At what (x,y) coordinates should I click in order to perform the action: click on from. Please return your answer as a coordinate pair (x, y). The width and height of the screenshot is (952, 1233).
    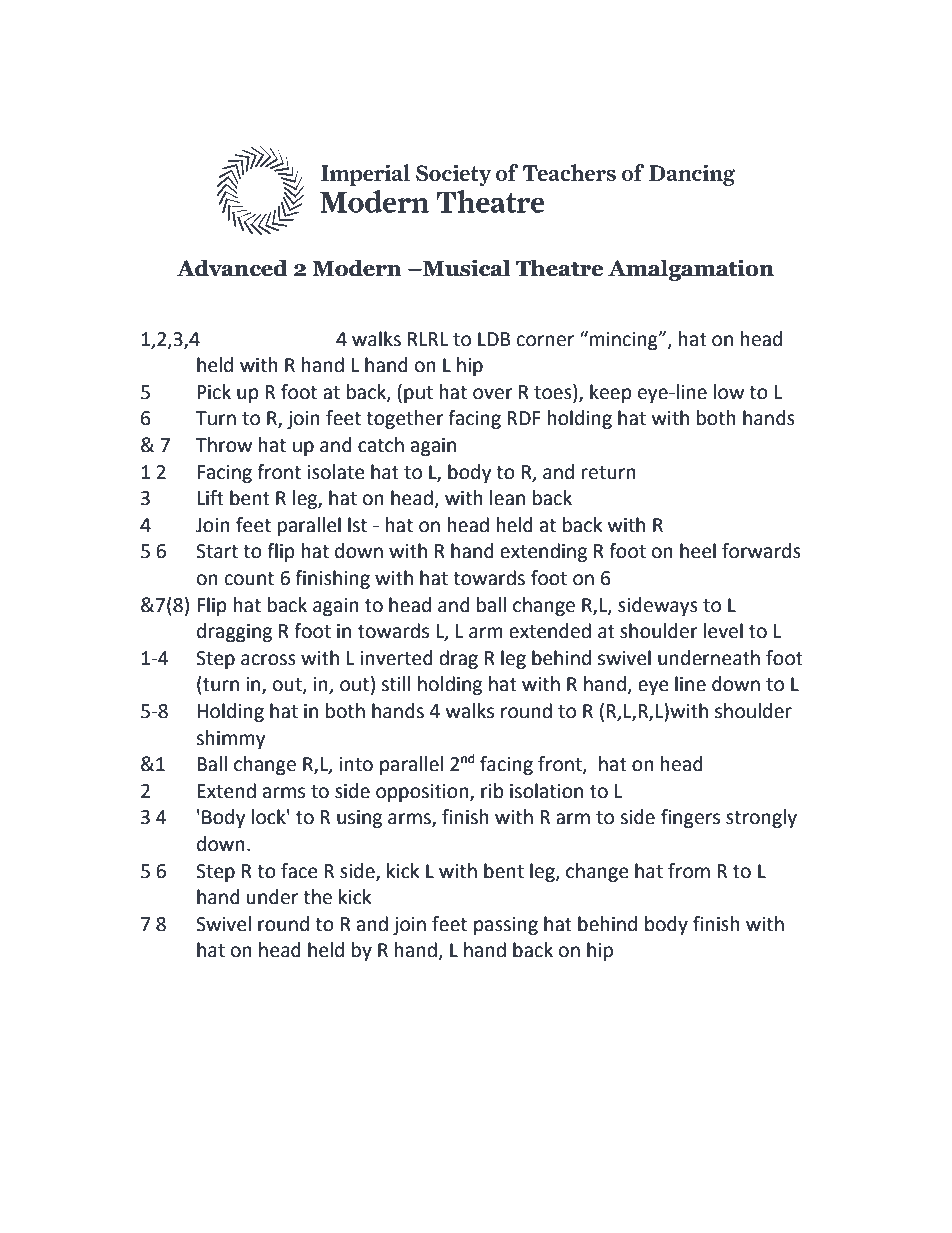
    Looking at the image, I should click on (689, 871).
